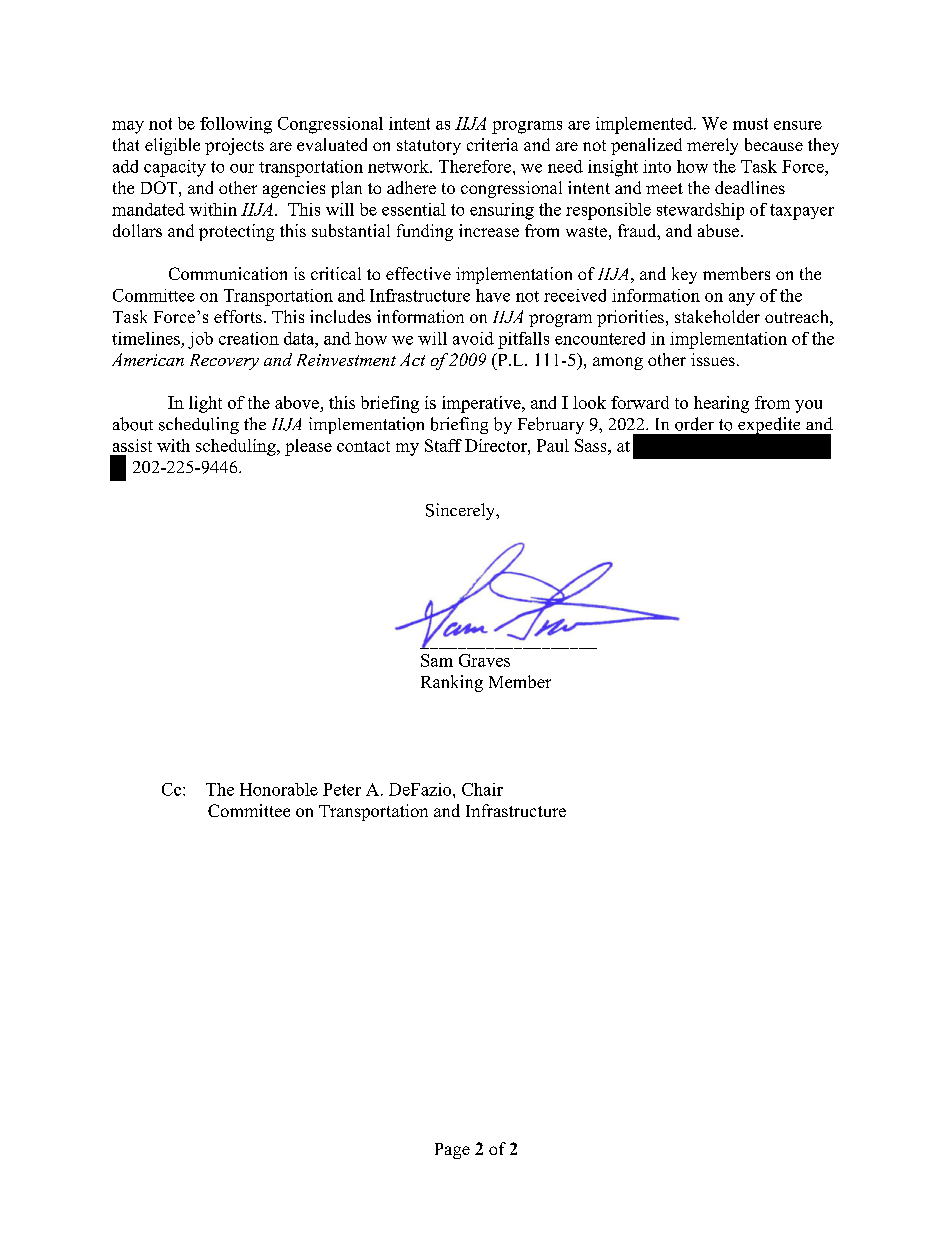 This page has width=952, height=1233. I want to click on Page, so click(452, 1151).
